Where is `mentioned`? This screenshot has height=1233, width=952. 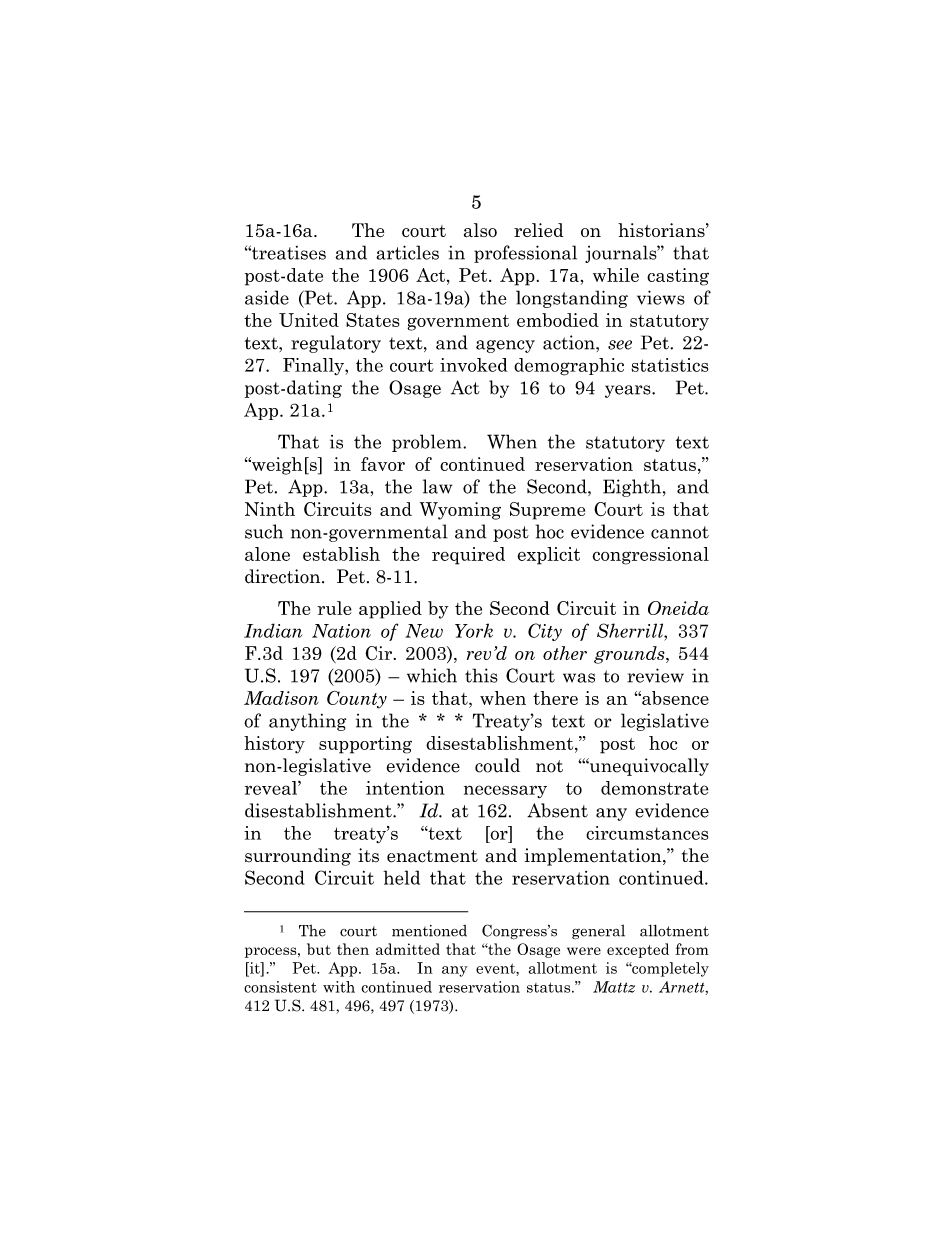
mentioned is located at coordinates (429, 931).
